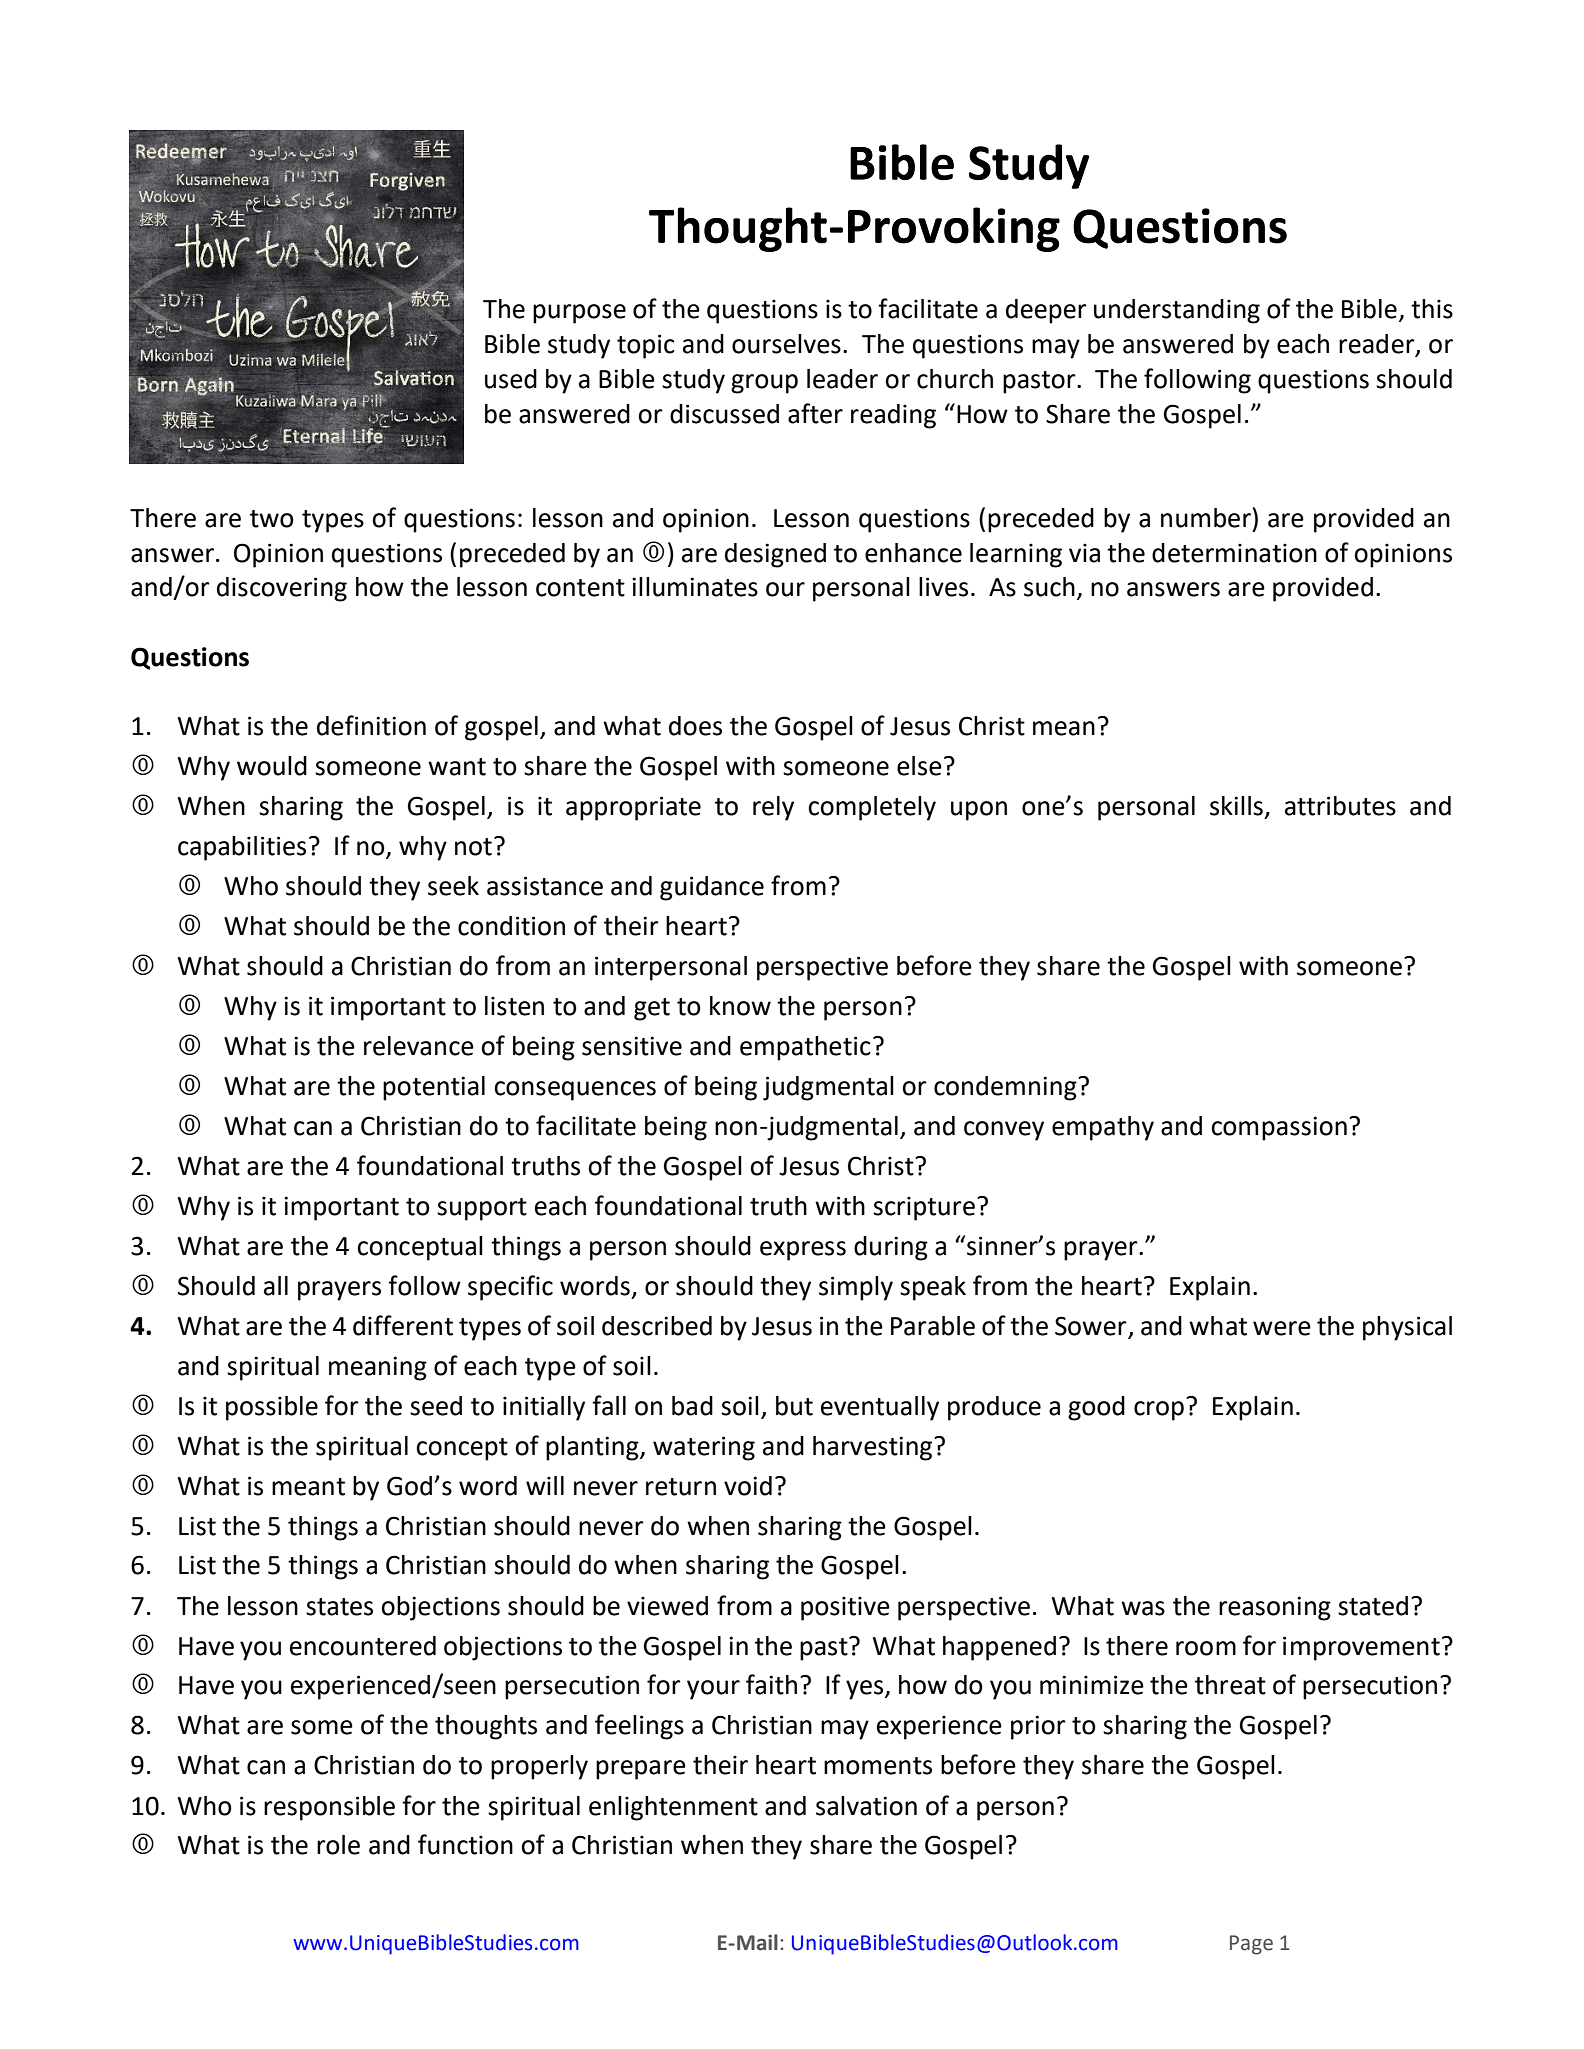 This screenshot has height=2049, width=1584. What do you see at coordinates (339, 1607) in the screenshot?
I see `states` at bounding box center [339, 1607].
